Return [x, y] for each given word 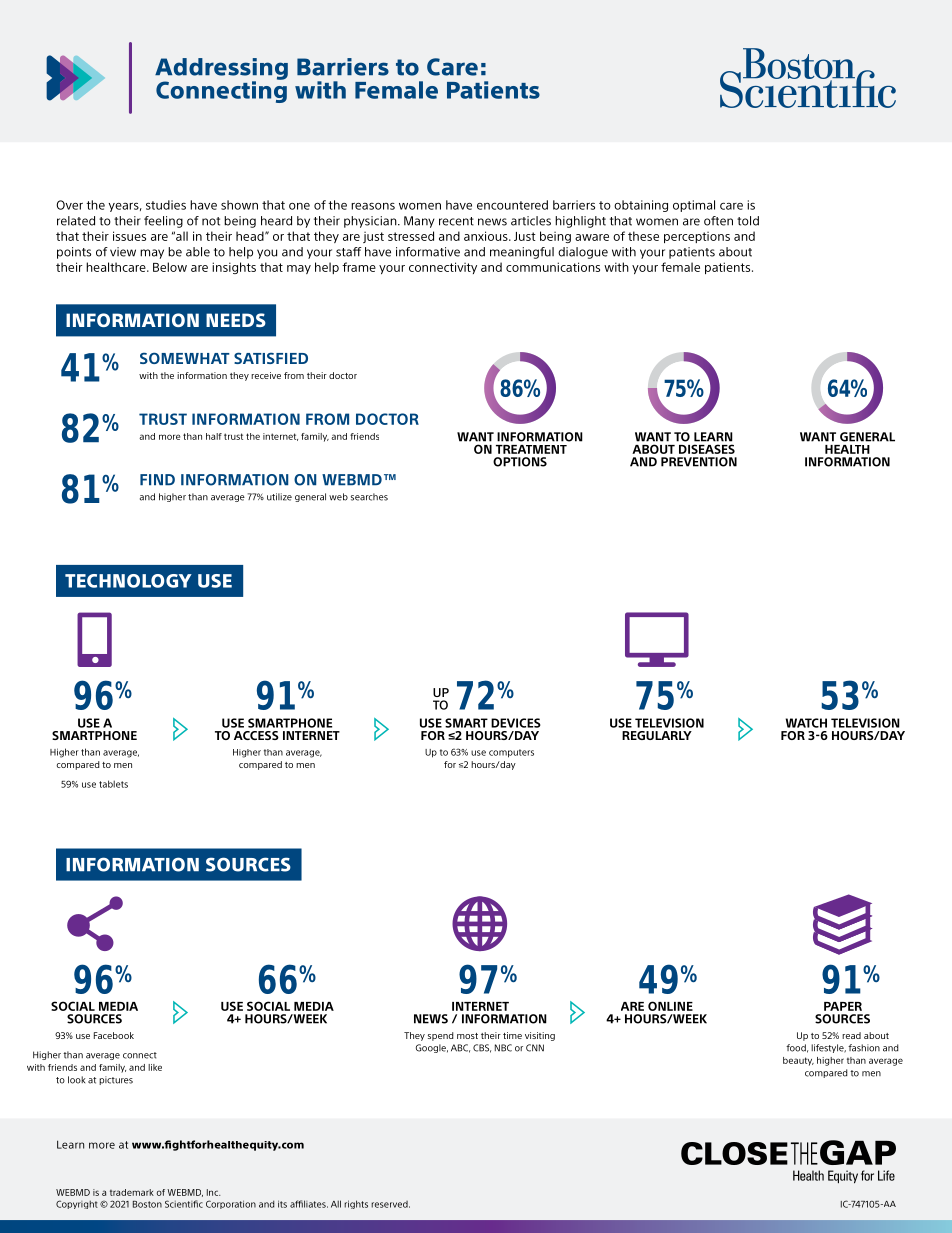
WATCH [806, 723]
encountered [512, 205]
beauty [798, 1061]
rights [356, 1204]
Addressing [221, 70]
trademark [132, 1192]
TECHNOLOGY [128, 581]
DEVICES [516, 723]
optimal [694, 206]
